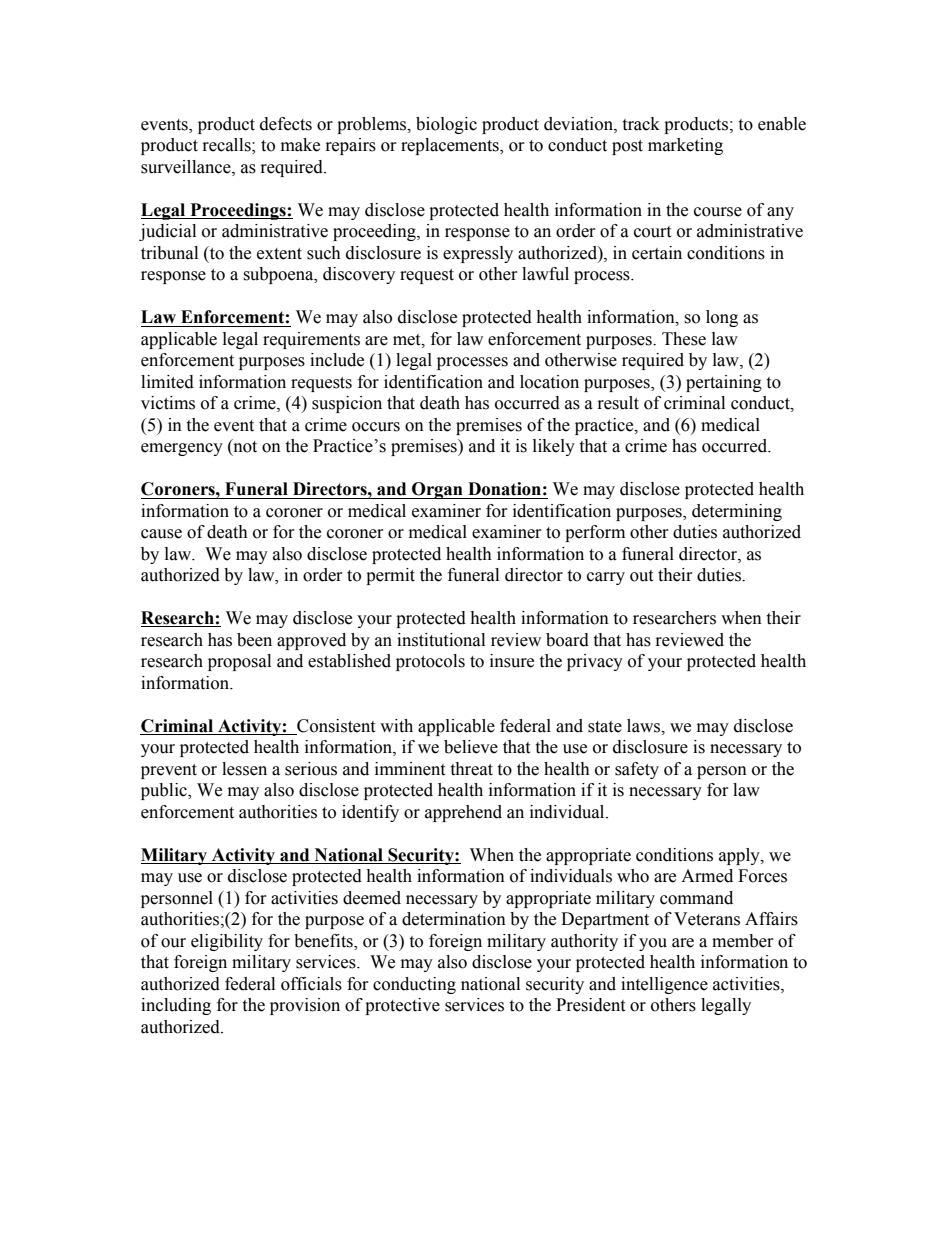  I want to click on marketing, so click(685, 146).
